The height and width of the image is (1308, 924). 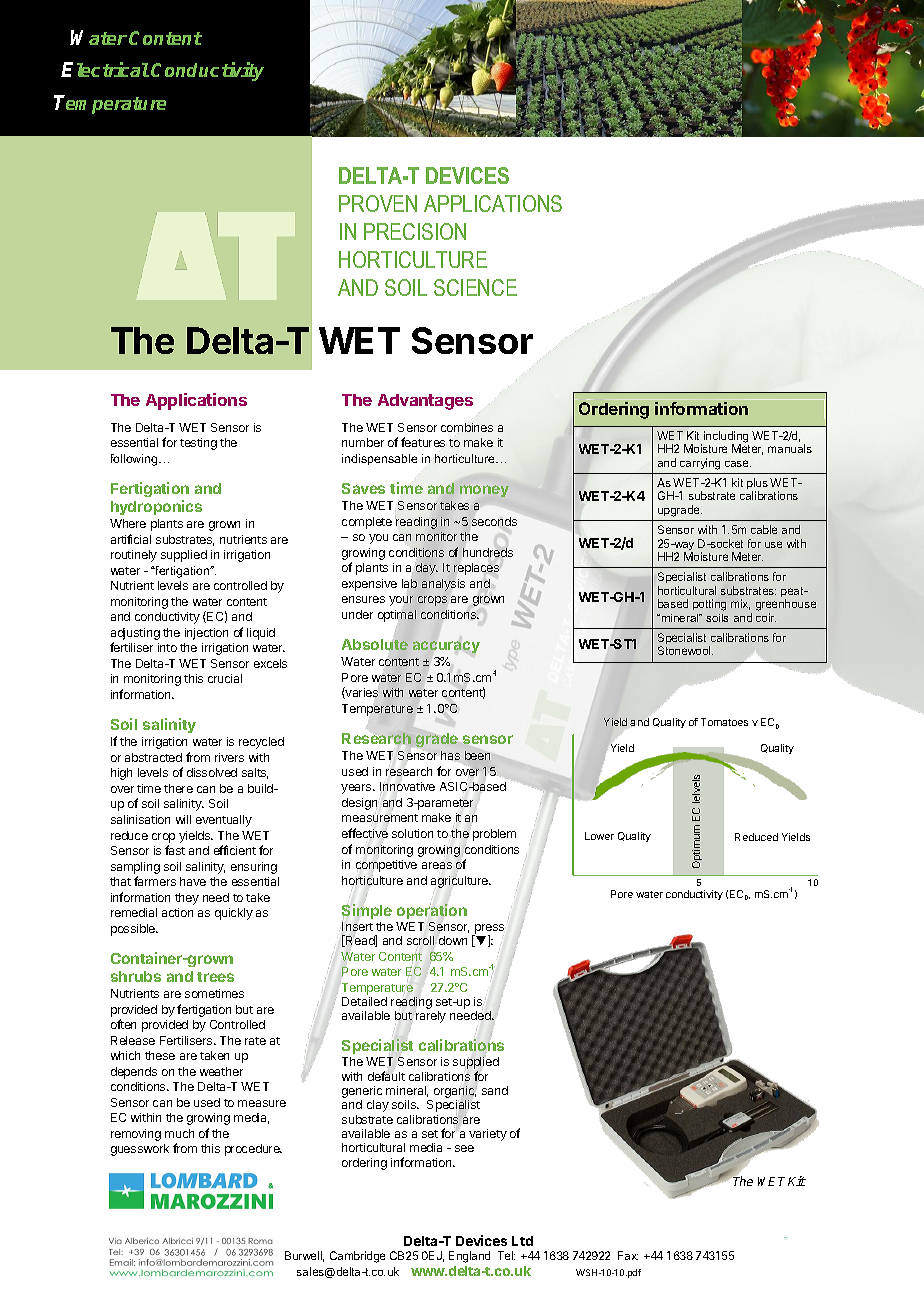 I want to click on replaces, so click(x=476, y=569).
